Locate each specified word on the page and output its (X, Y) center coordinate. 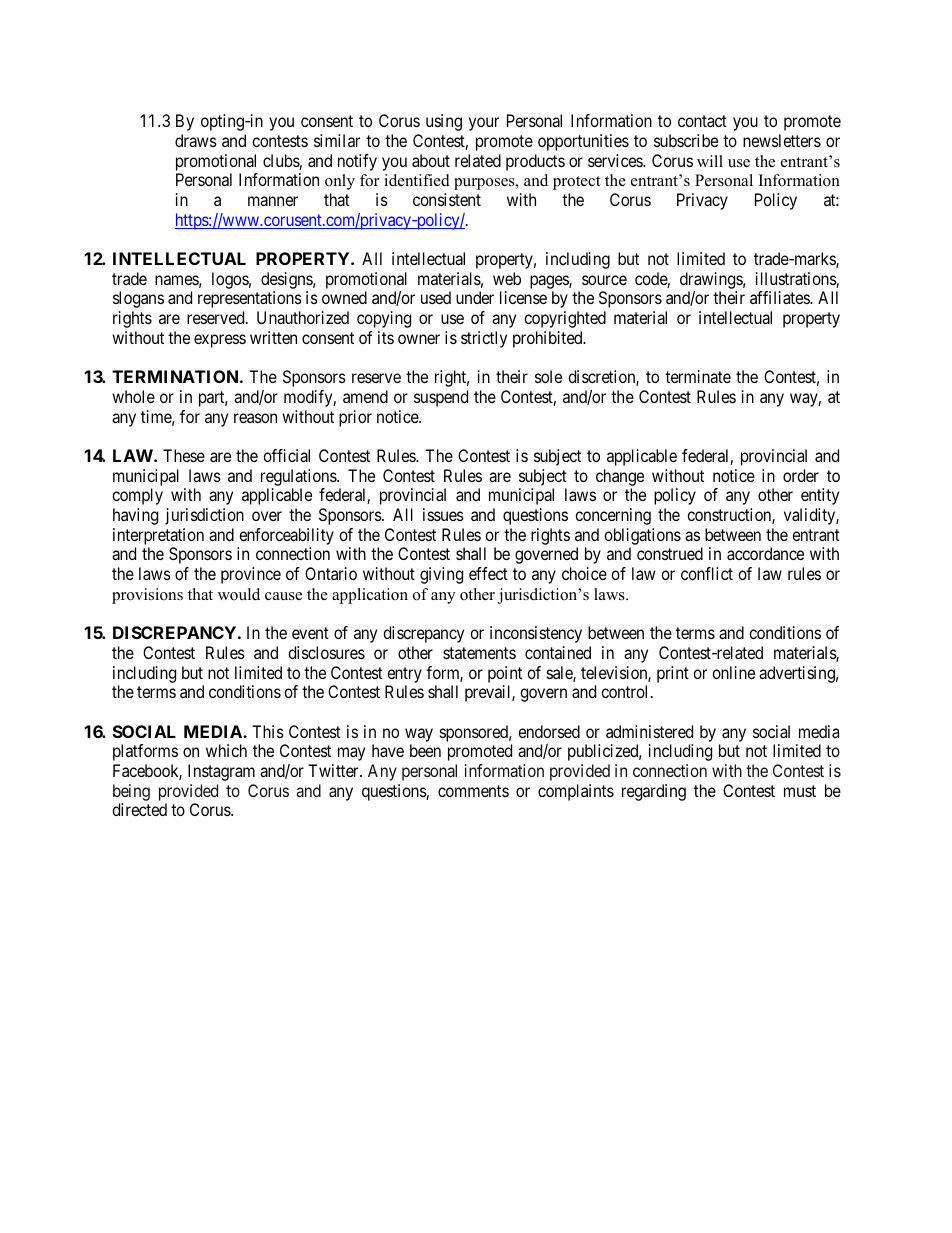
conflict (707, 573)
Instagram (221, 772)
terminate (698, 376)
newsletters (782, 140)
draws (196, 140)
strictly (484, 339)
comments (473, 791)
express (220, 341)
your (484, 124)
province (251, 575)
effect (488, 573)
